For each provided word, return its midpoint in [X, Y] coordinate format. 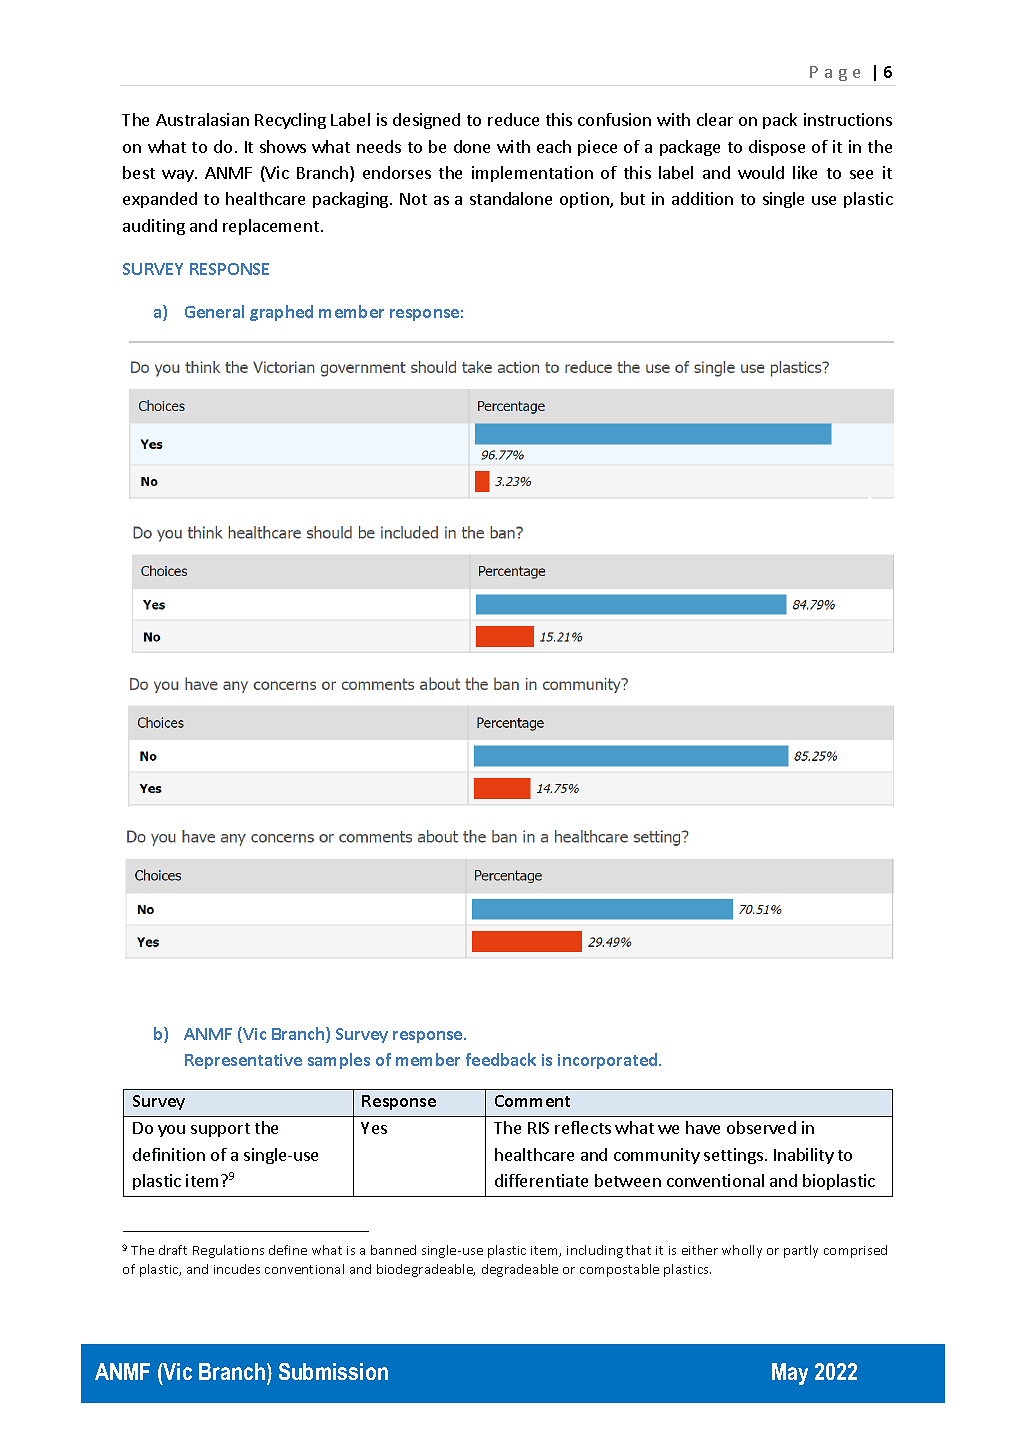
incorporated [609, 1061]
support [220, 1130]
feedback [501, 1059]
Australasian [202, 119]
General [214, 311]
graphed [281, 313]
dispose [777, 148]
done [472, 146]
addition [702, 198]
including [595, 1251]
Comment [532, 1101]
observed [761, 1127]
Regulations [228, 1251]
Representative [243, 1061]
